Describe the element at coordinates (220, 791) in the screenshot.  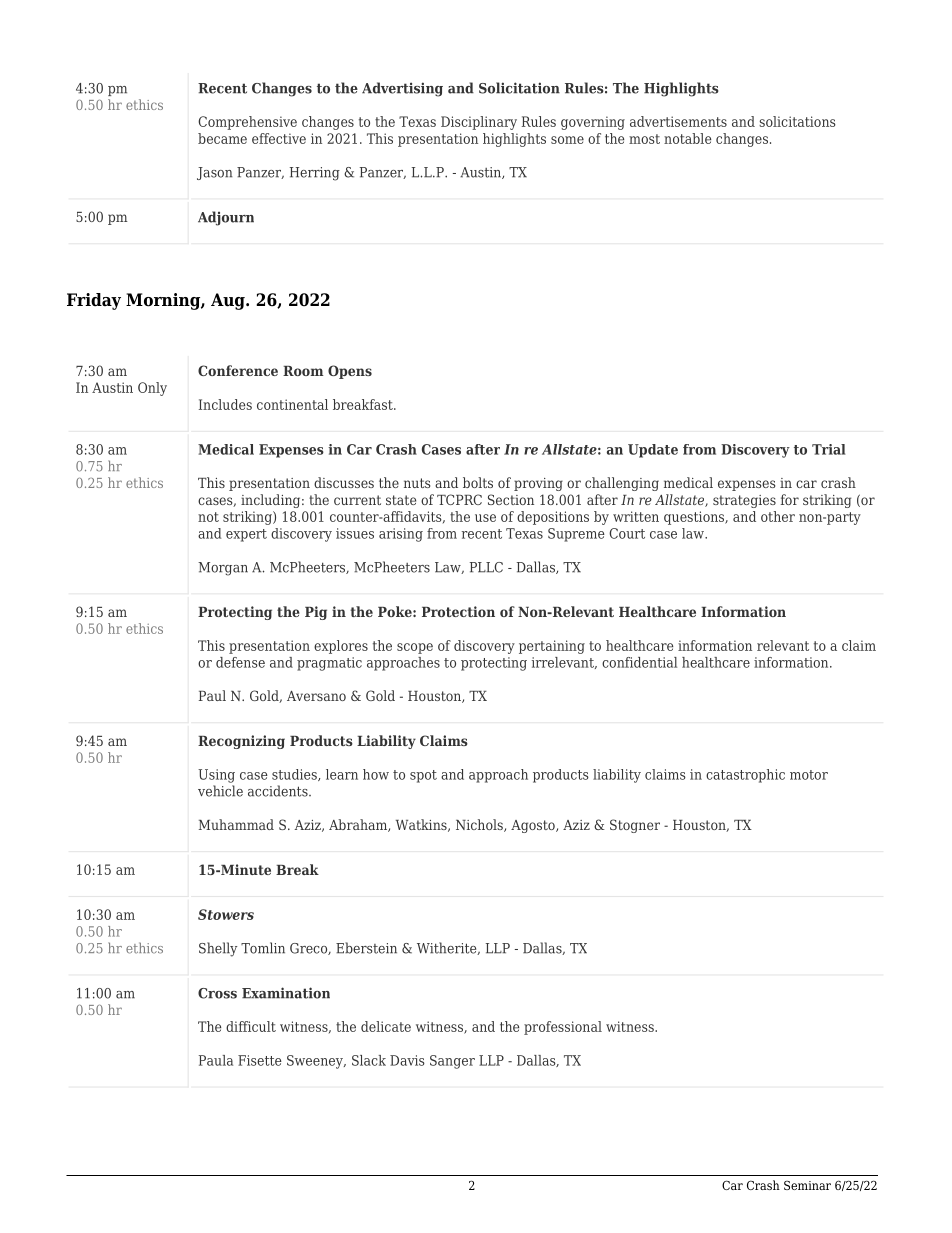
I see `vehicle` at that location.
